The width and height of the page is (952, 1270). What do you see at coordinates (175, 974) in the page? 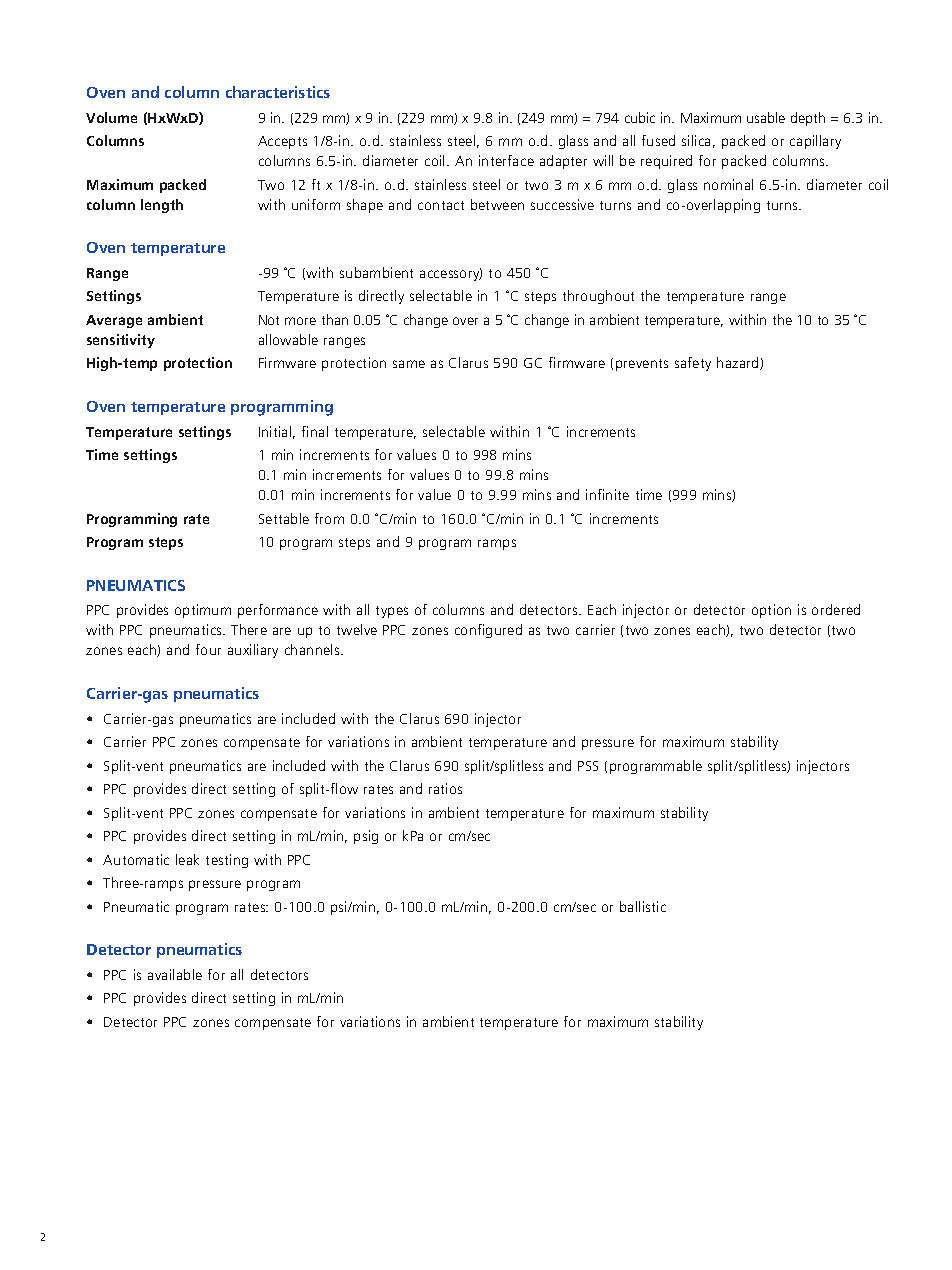
I see `available` at bounding box center [175, 974].
